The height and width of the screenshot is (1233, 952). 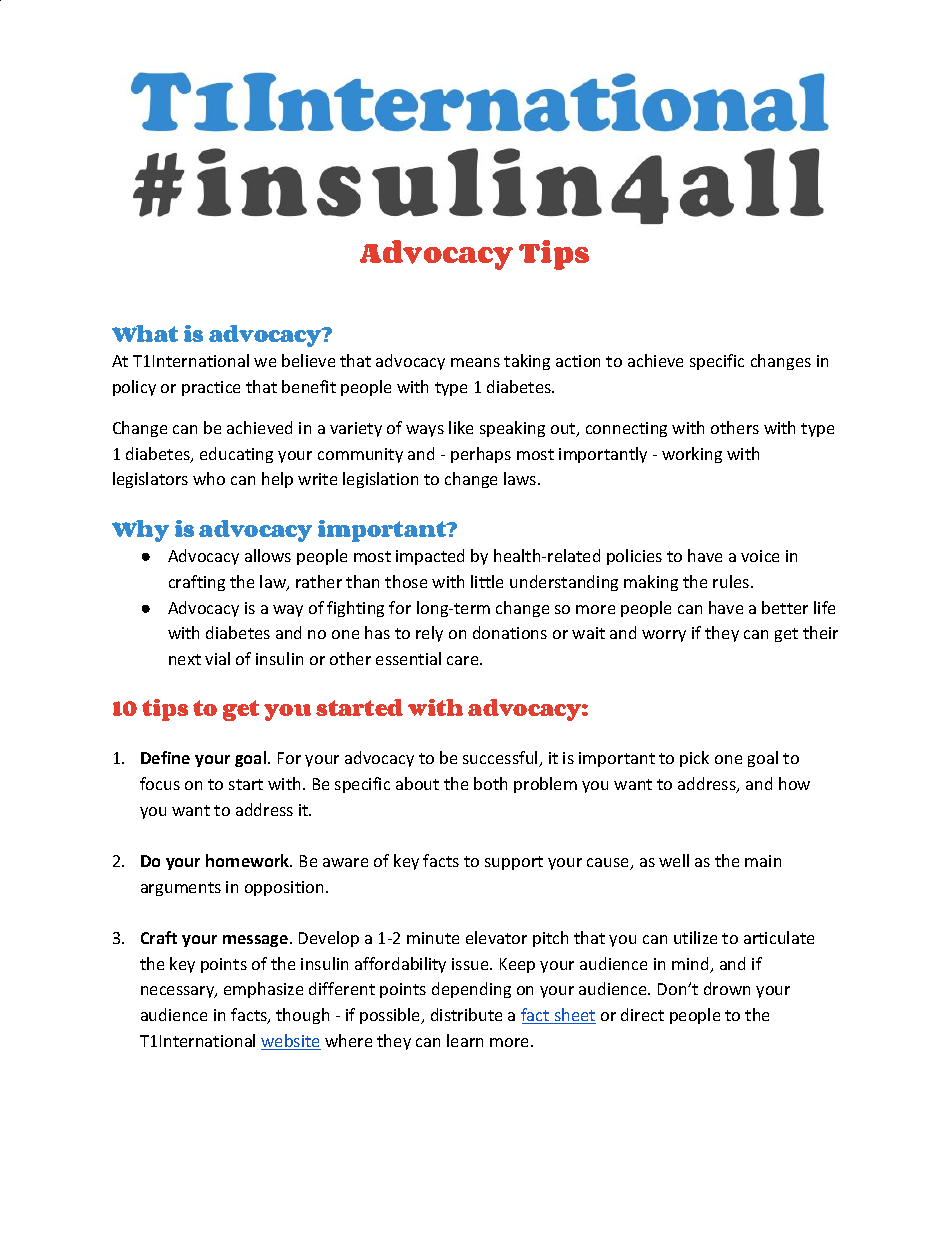 What do you see at coordinates (490, 783) in the screenshot?
I see `both` at bounding box center [490, 783].
